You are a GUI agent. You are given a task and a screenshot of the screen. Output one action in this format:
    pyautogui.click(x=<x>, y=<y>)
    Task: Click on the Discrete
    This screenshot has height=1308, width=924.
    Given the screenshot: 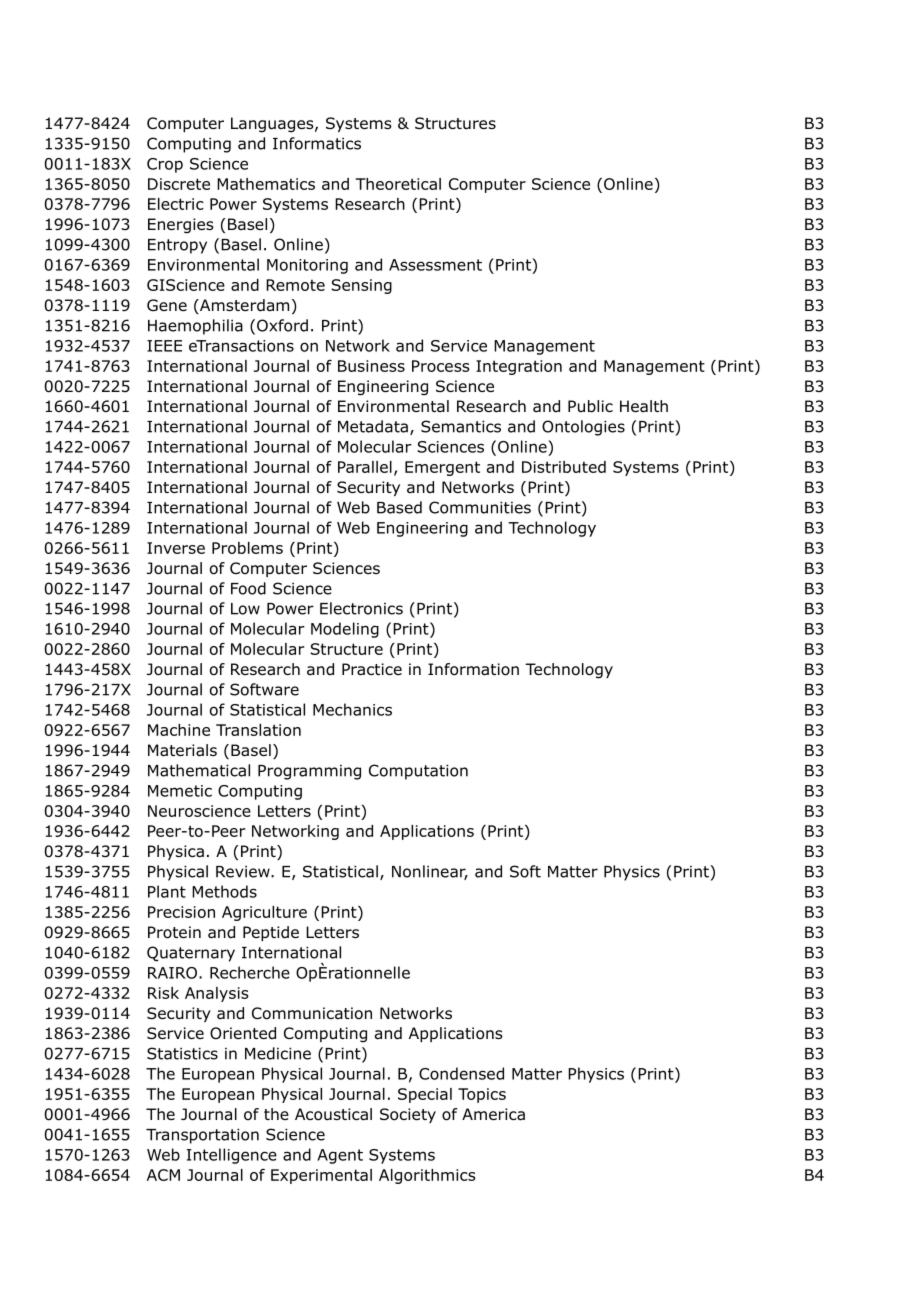 What is the action you would take?
    pyautogui.click(x=179, y=184)
